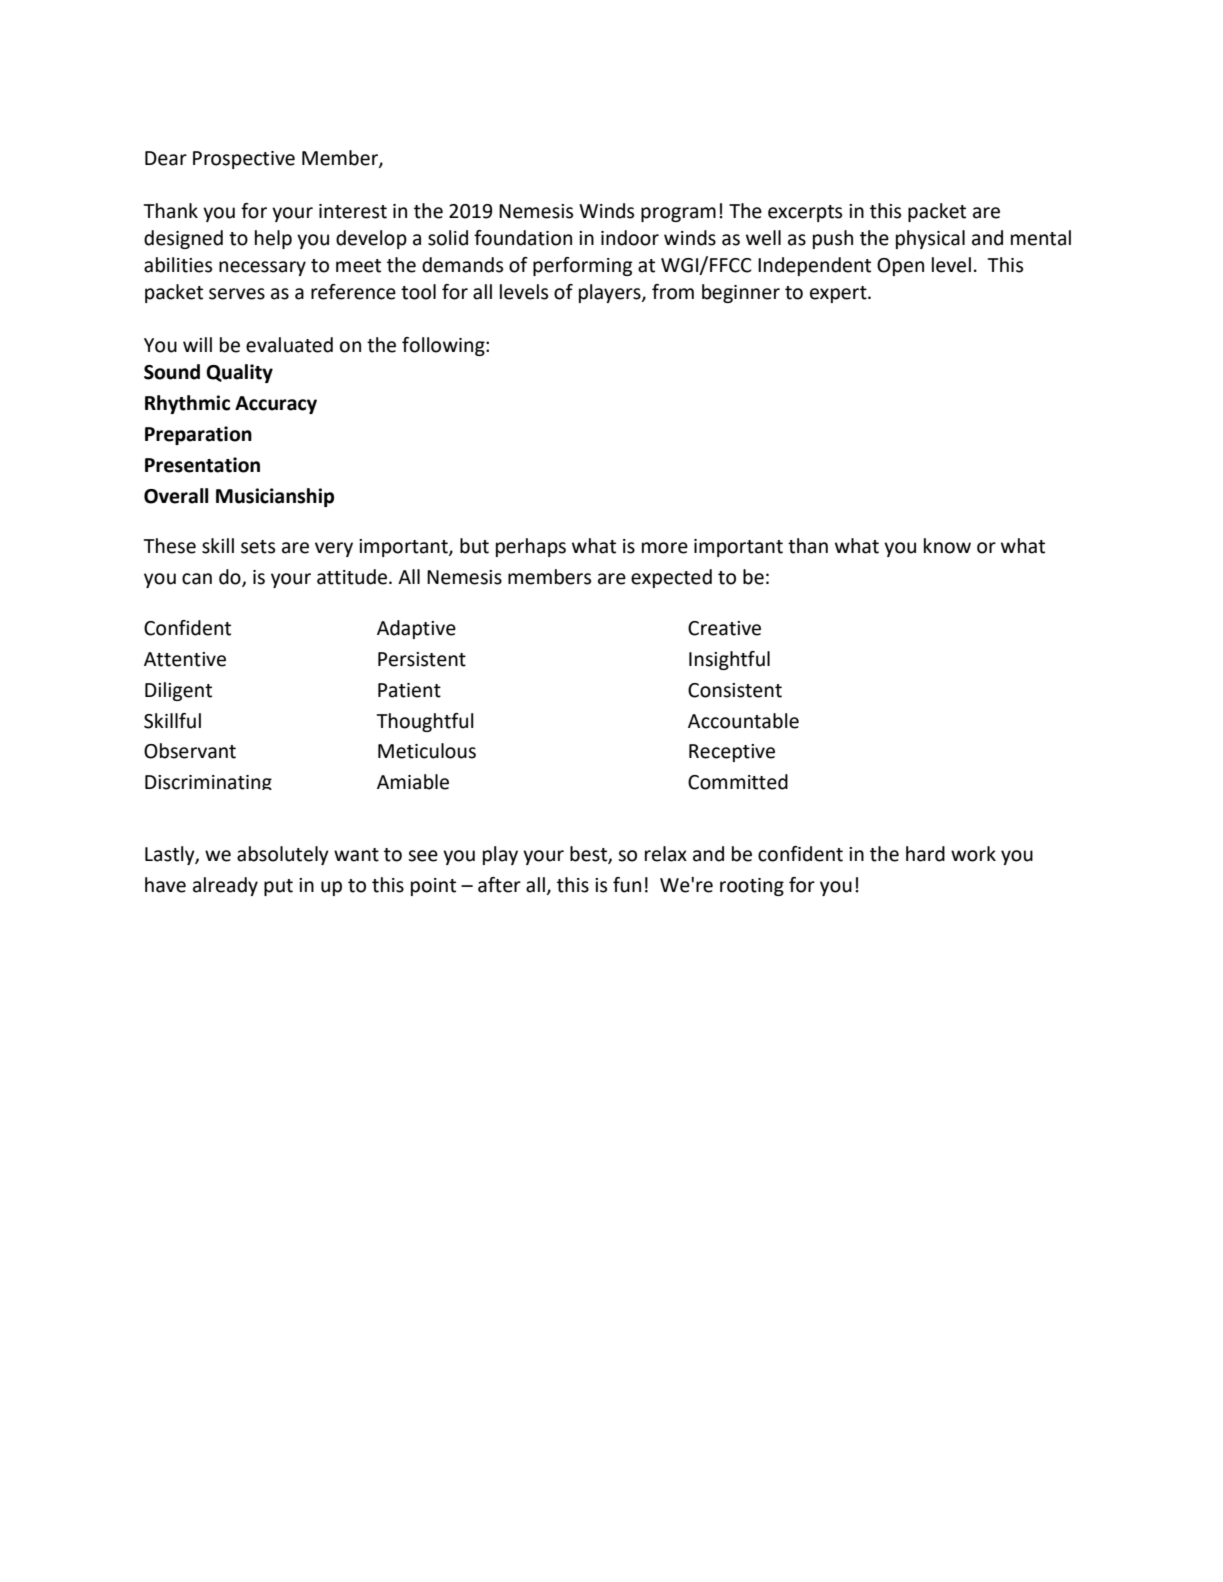  I want to click on from, so click(673, 292).
